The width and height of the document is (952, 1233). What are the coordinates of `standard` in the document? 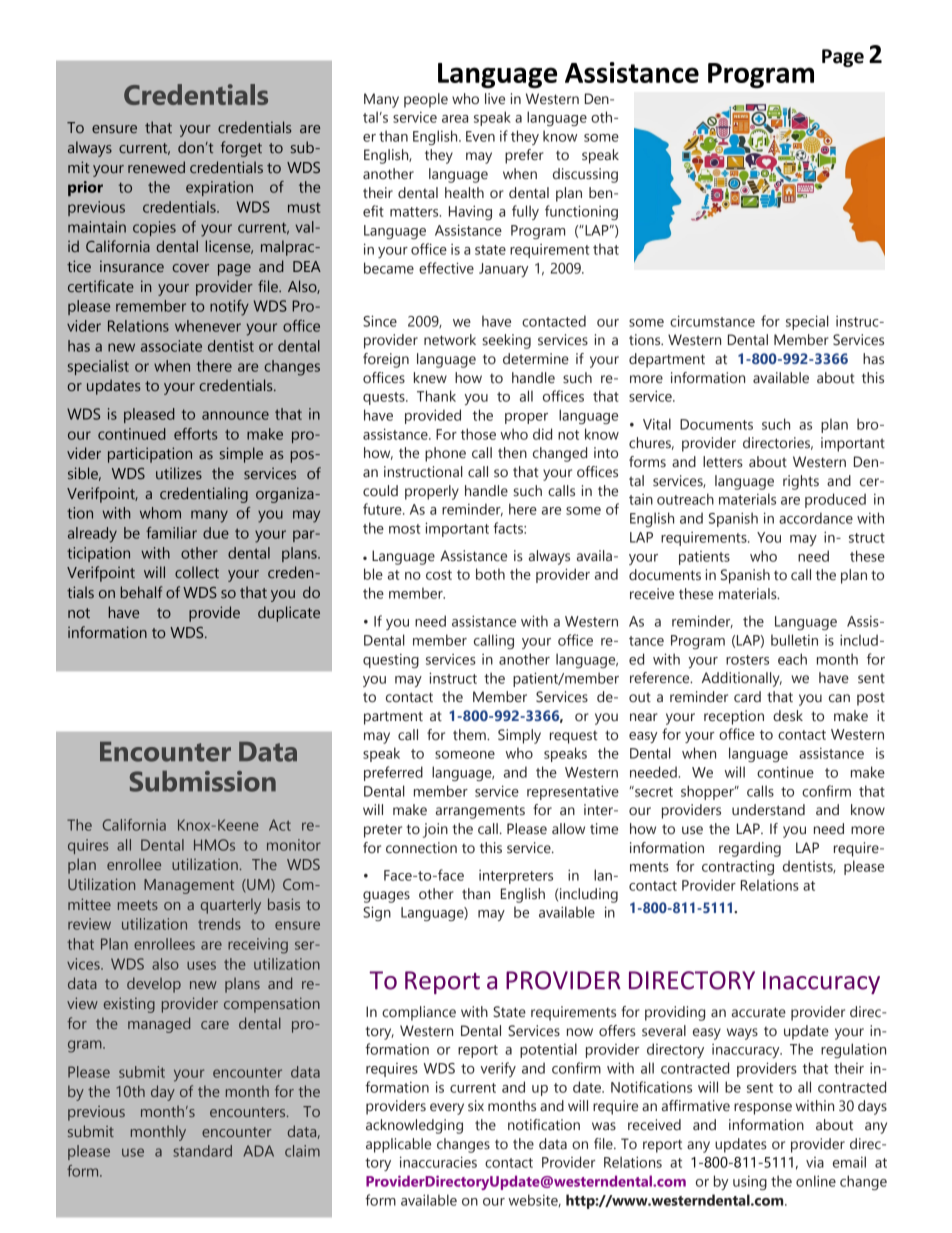 It's located at (202, 1151).
